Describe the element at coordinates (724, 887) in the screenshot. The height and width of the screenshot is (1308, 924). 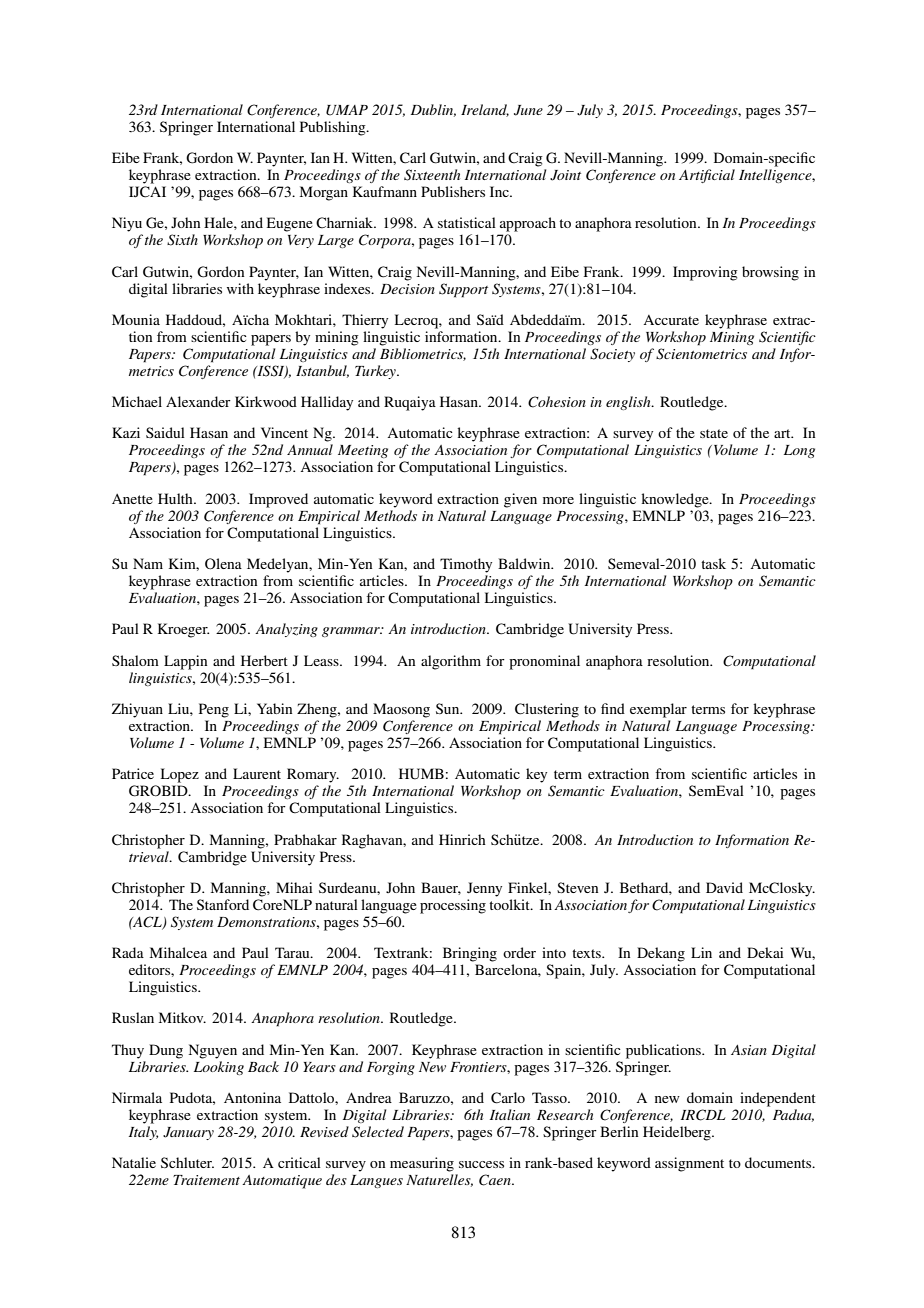
I see `David` at that location.
